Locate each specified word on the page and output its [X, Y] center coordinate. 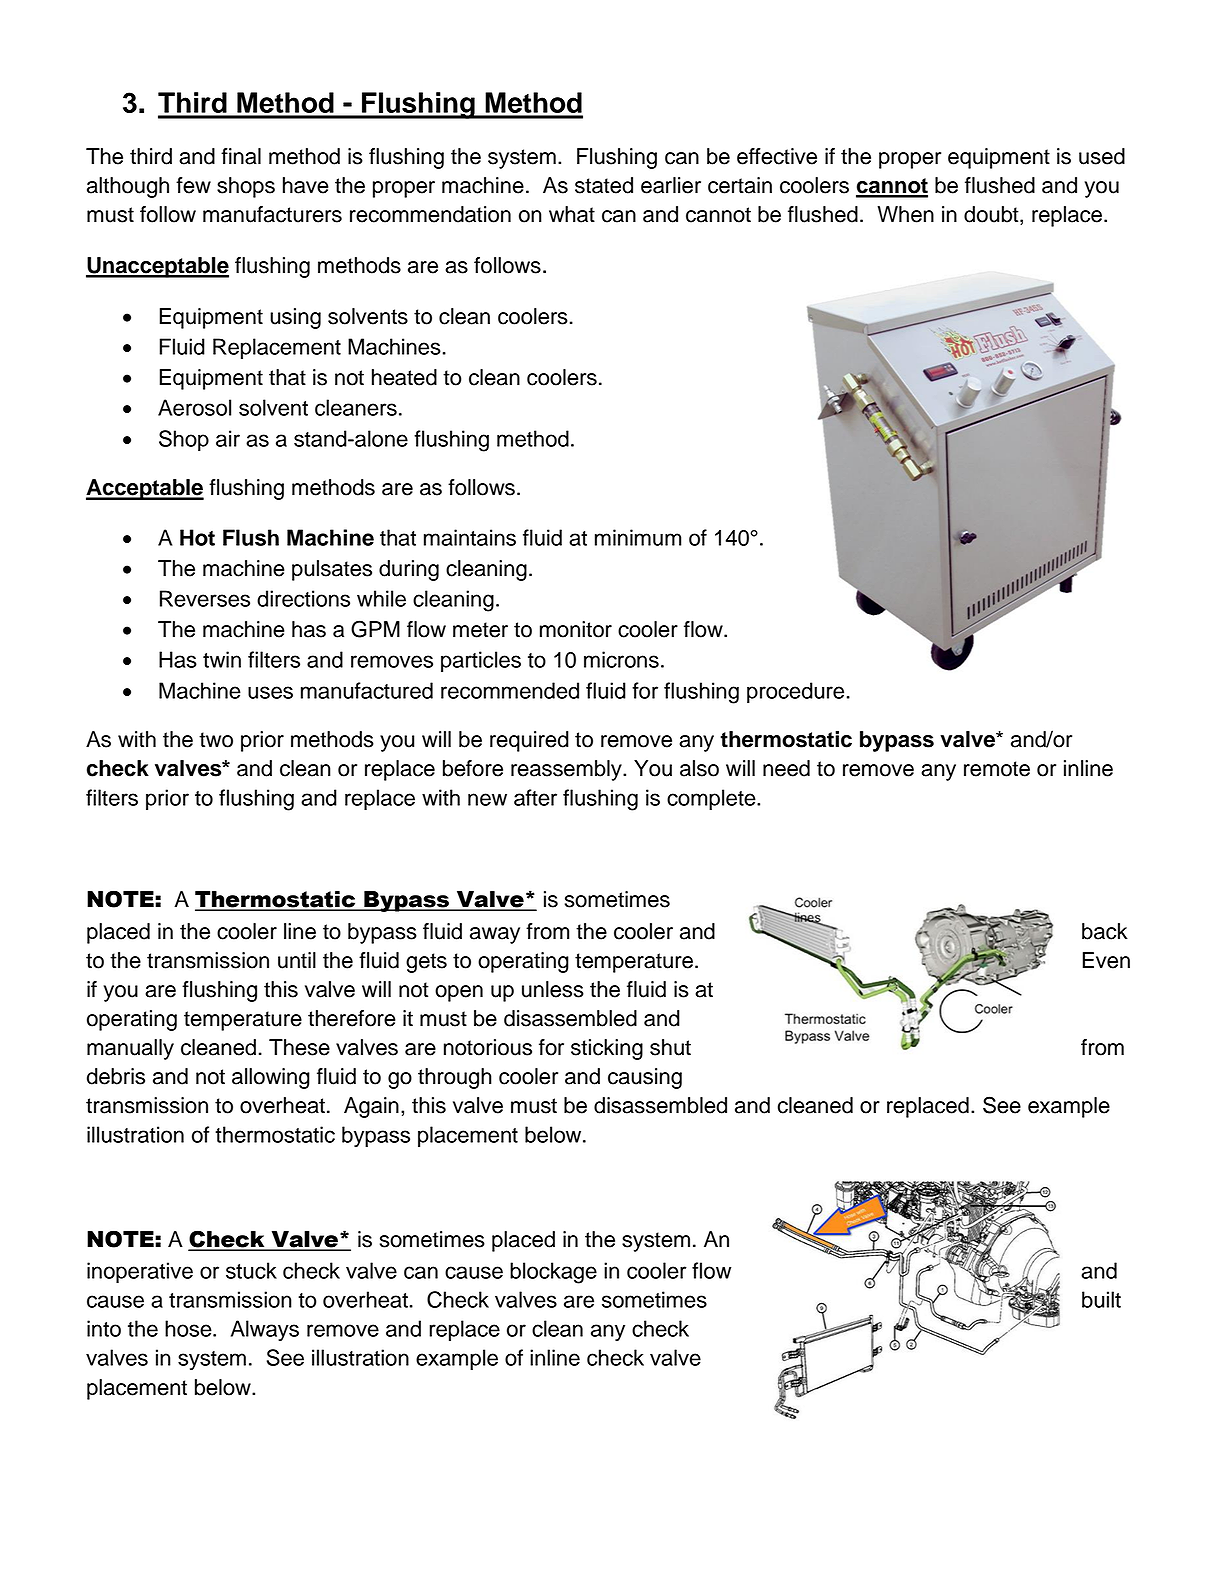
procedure [795, 692]
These [299, 1047]
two [216, 740]
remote [997, 769]
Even [1106, 960]
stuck [251, 1270]
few [193, 185]
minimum [638, 537]
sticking [607, 1049]
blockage [553, 1273]
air [228, 438]
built [1101, 1299]
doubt [992, 215]
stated [604, 185]
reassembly [567, 770]
